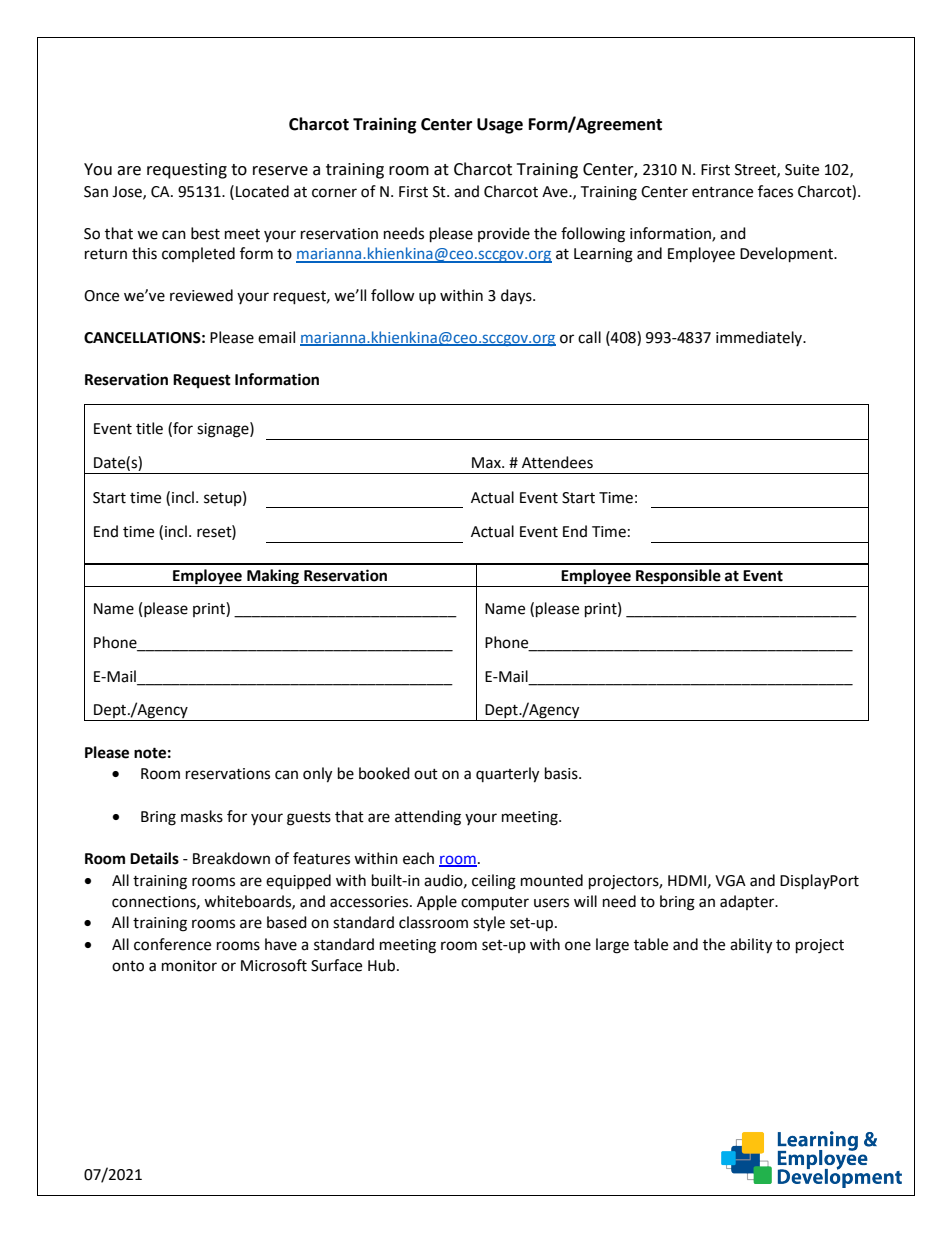  What do you see at coordinates (273, 578) in the document?
I see `Making` at bounding box center [273, 578].
